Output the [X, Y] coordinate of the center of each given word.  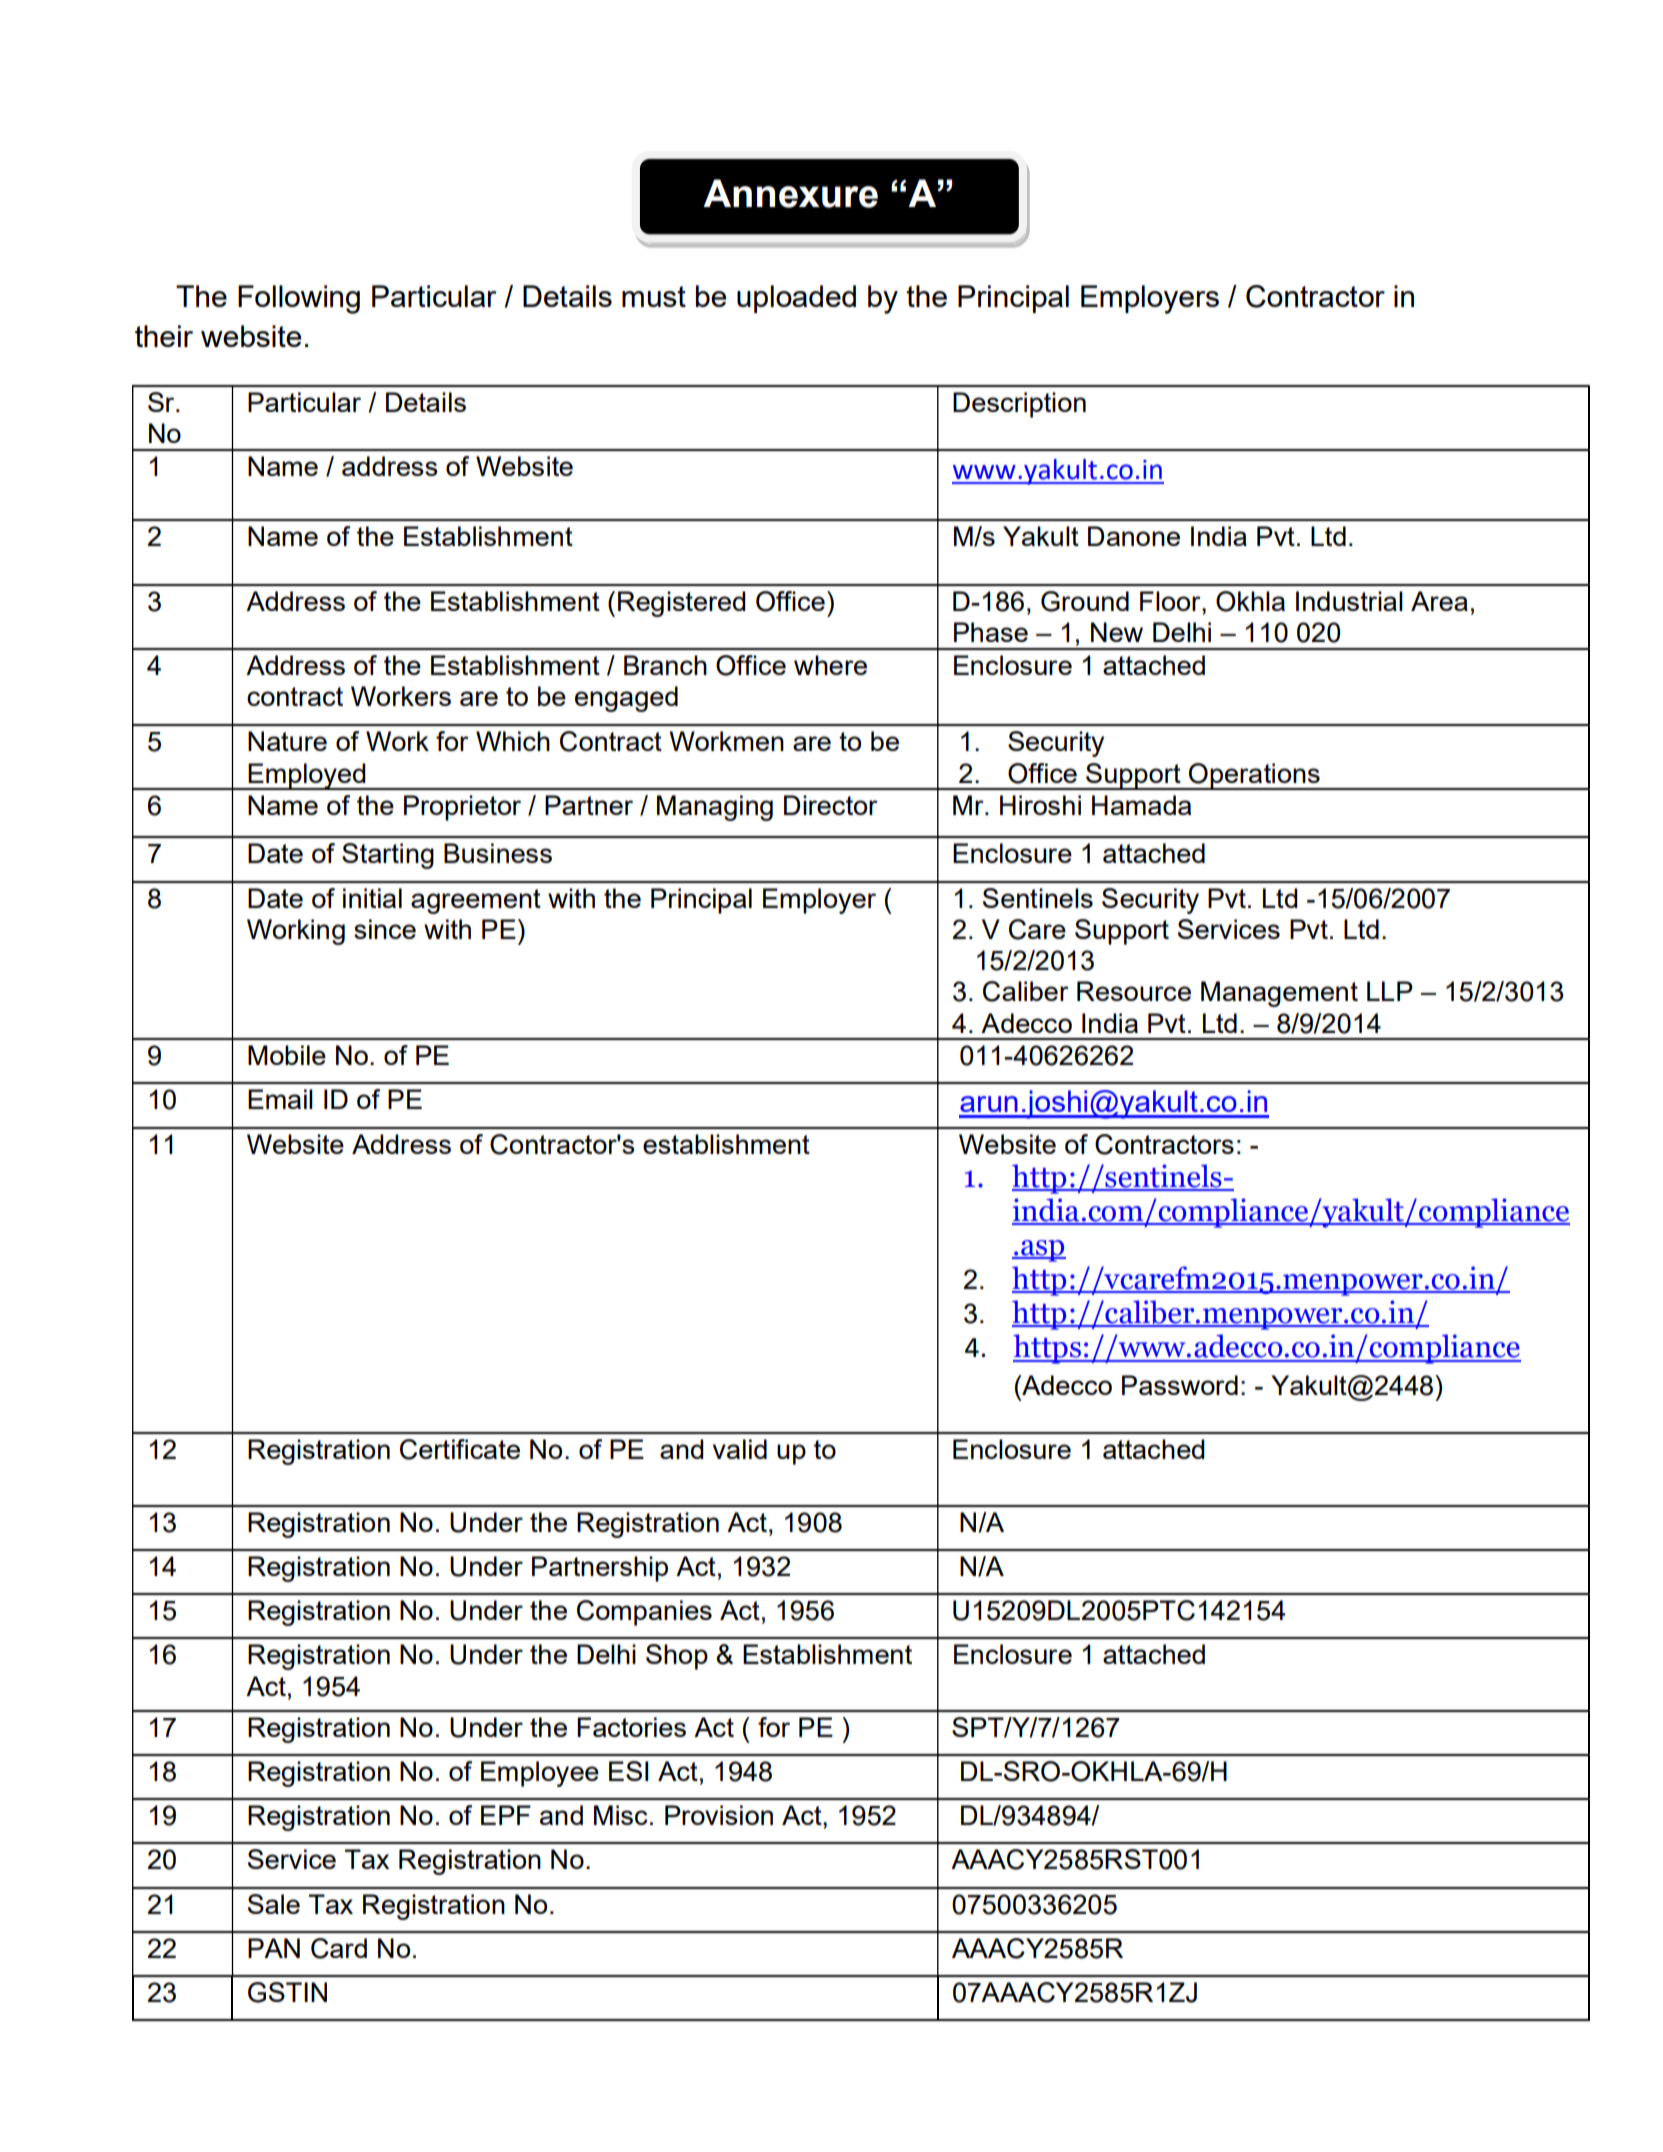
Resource [1134, 991]
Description [1019, 405]
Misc [621, 1815]
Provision [719, 1815]
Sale [274, 1904]
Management [1279, 994]
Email [280, 1099]
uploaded [796, 299]
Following [299, 299]
